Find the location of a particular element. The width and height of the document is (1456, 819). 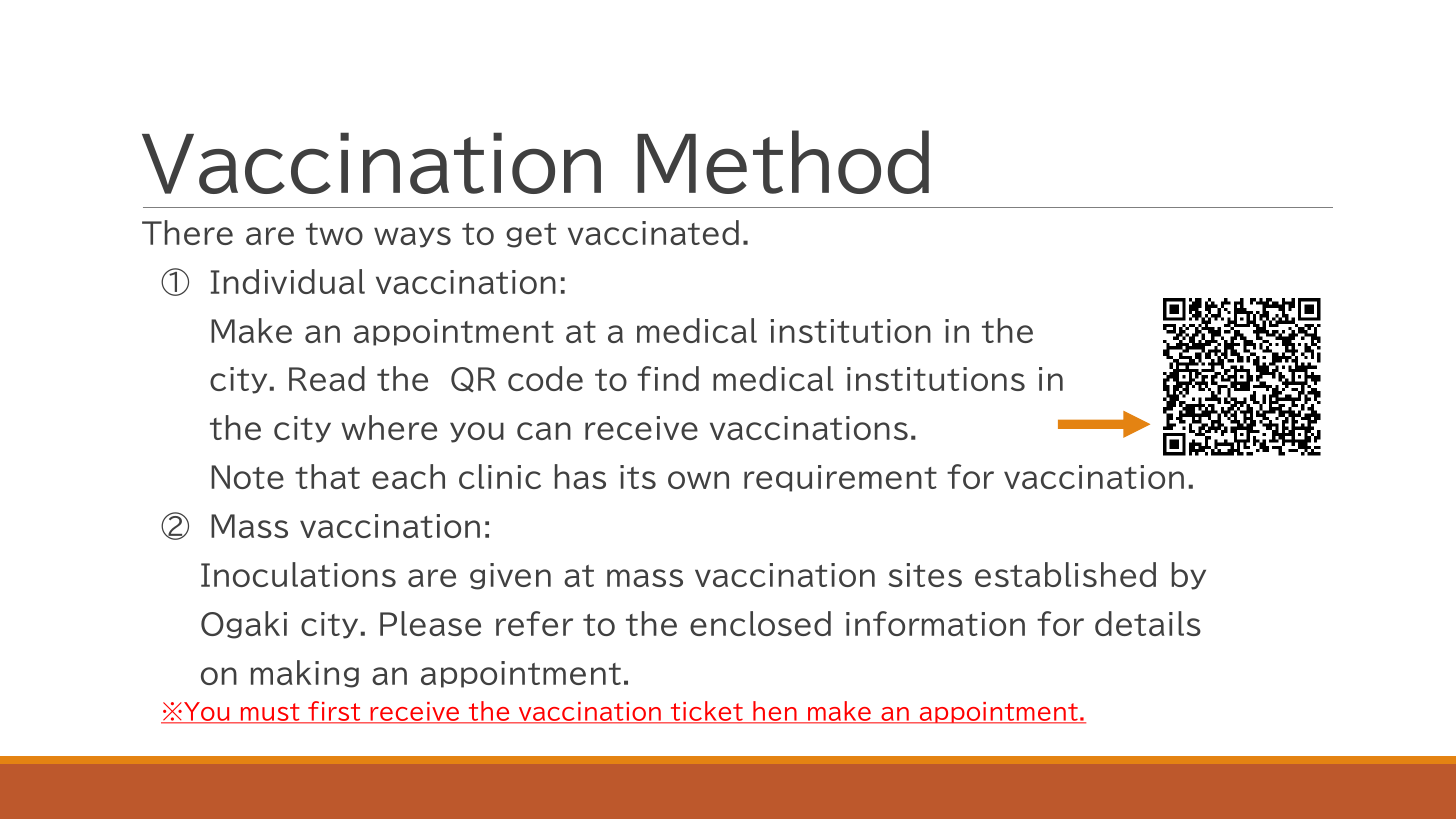

that is located at coordinates (327, 476).
